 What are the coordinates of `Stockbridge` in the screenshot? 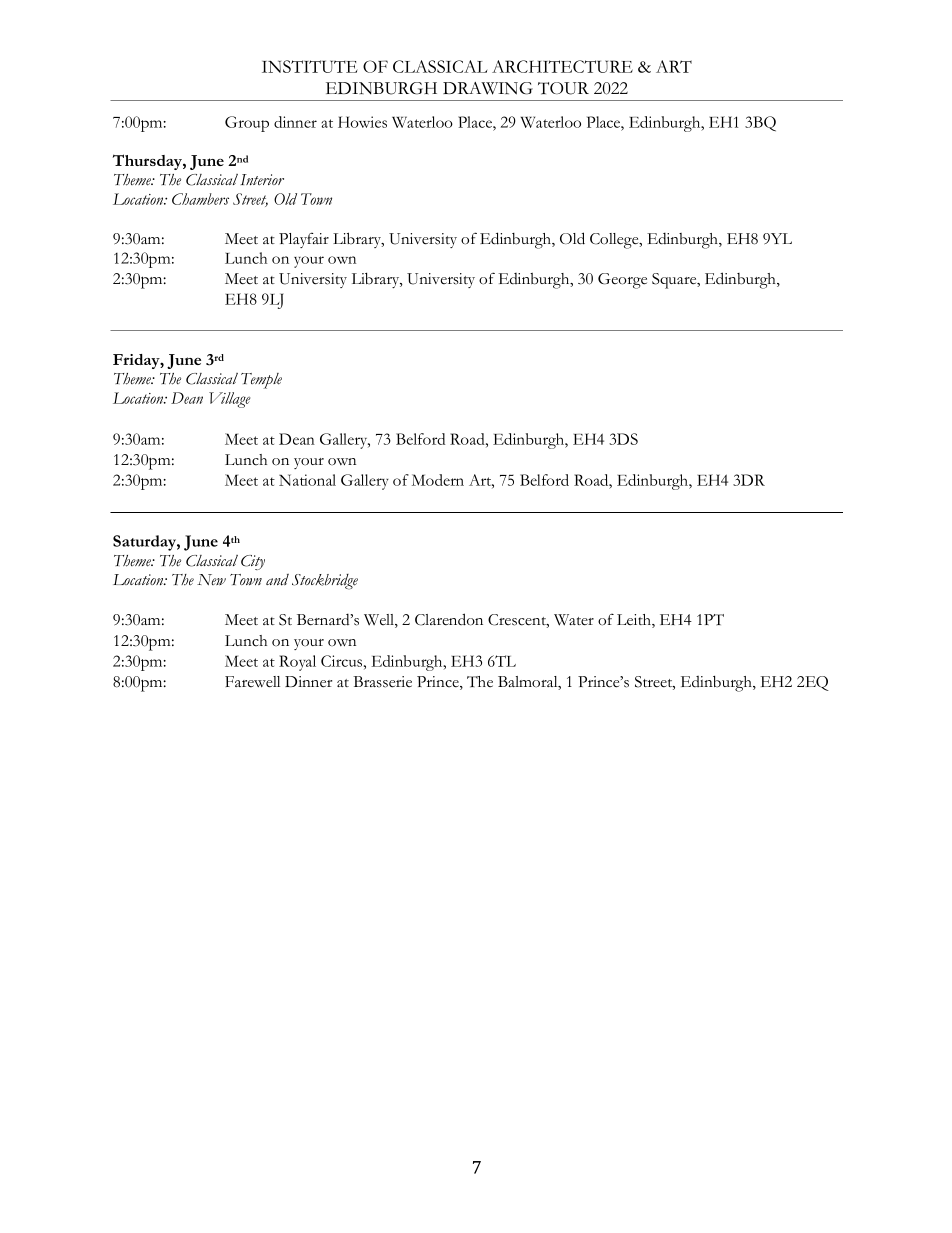 It's located at (325, 582).
